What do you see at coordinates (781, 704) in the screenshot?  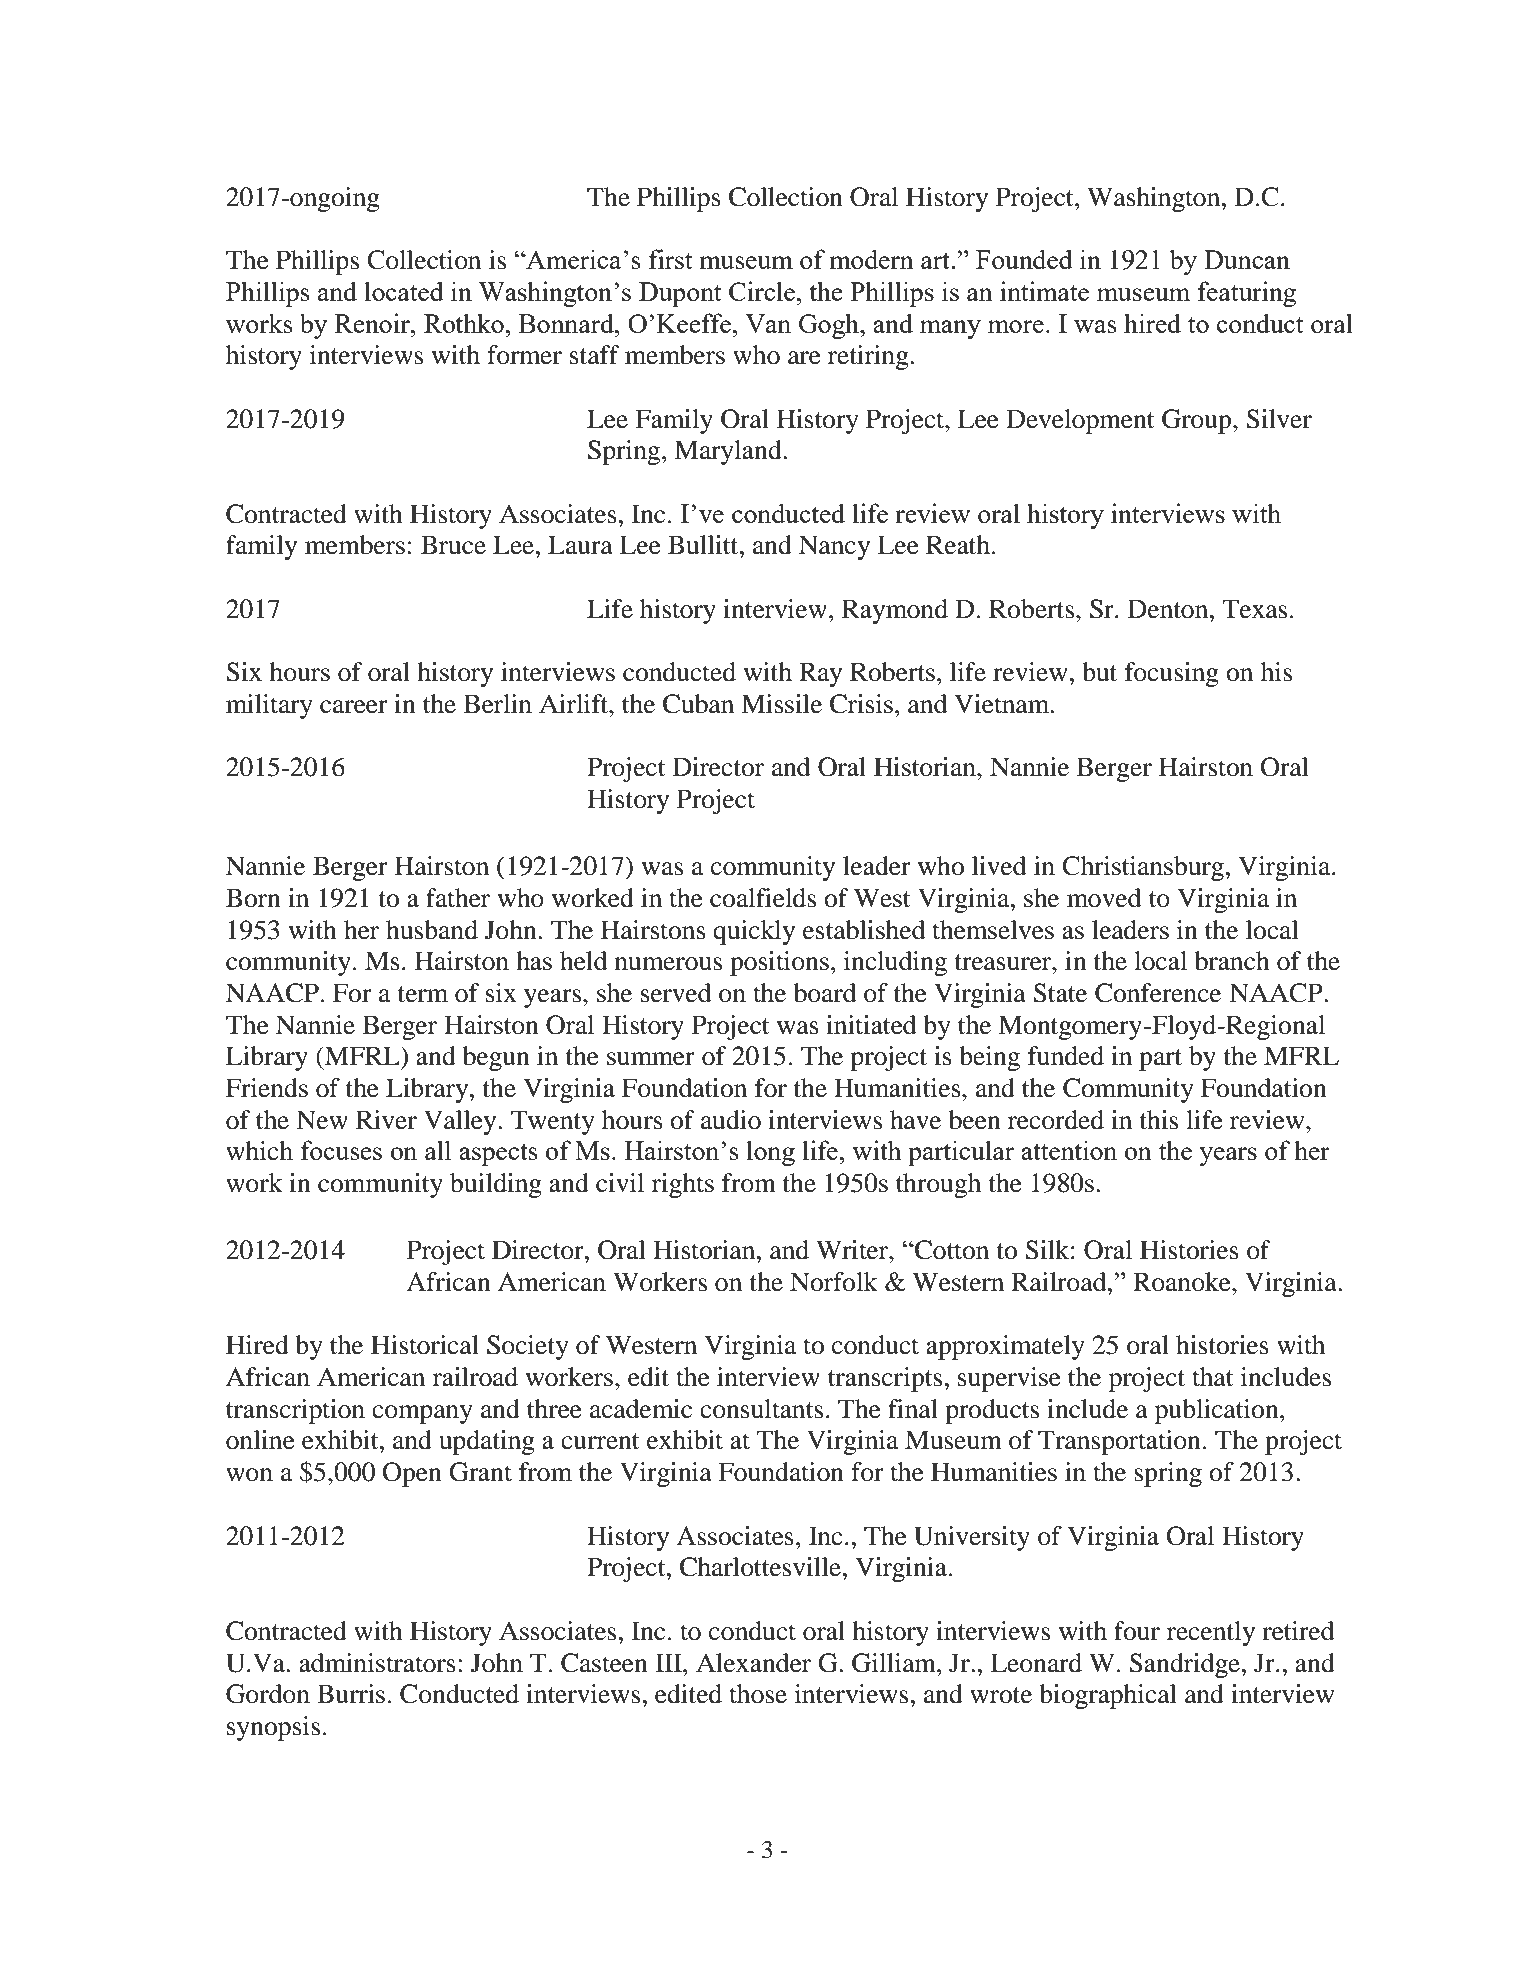 I see `Missile` at bounding box center [781, 704].
